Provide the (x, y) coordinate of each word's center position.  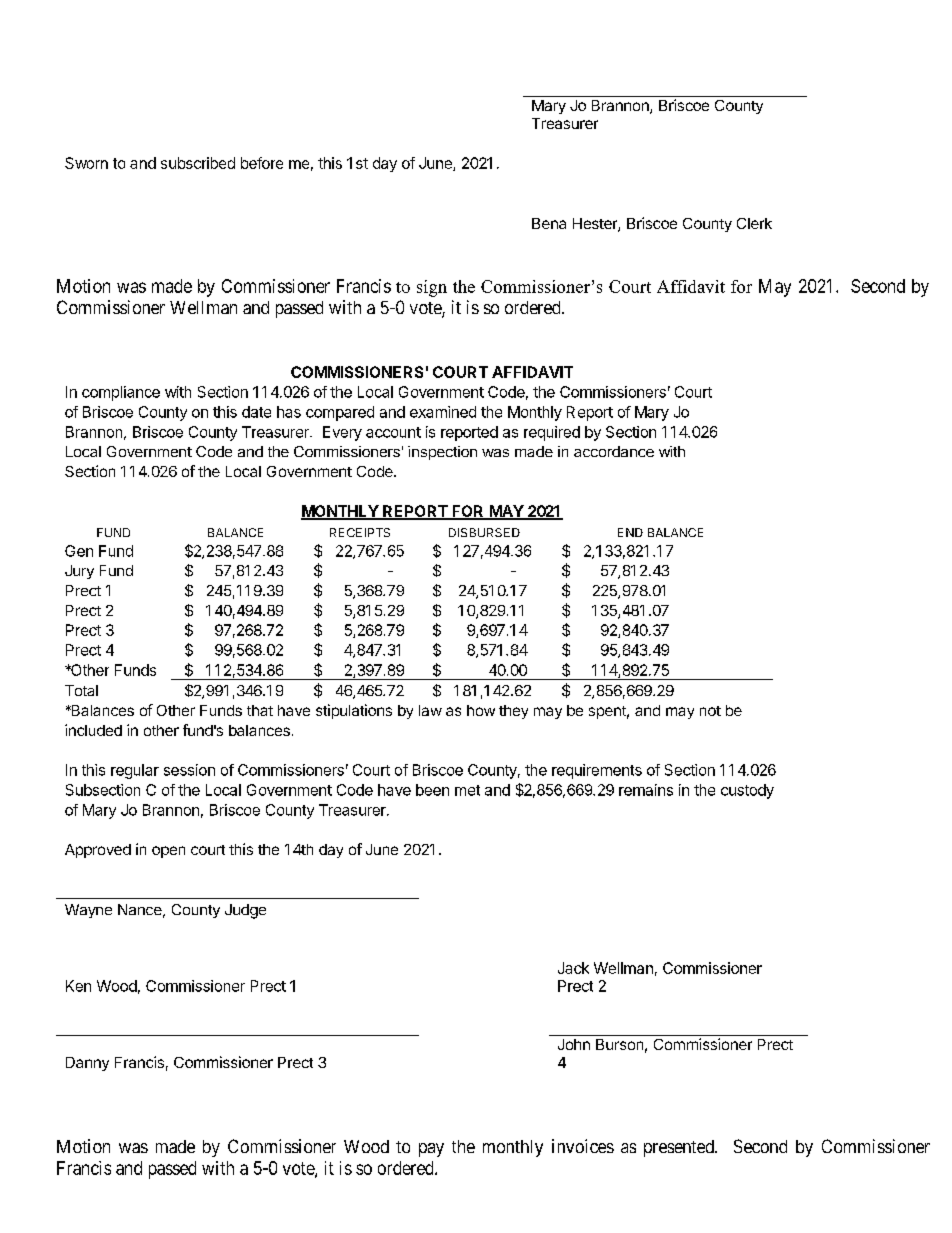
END (630, 532)
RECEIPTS (360, 532)
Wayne (88, 911)
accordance (614, 451)
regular (135, 771)
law (430, 710)
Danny (87, 1064)
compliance (121, 393)
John (574, 1044)
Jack (573, 968)
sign (432, 288)
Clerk (754, 223)
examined (443, 412)
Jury (79, 572)
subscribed (198, 163)
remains (646, 790)
